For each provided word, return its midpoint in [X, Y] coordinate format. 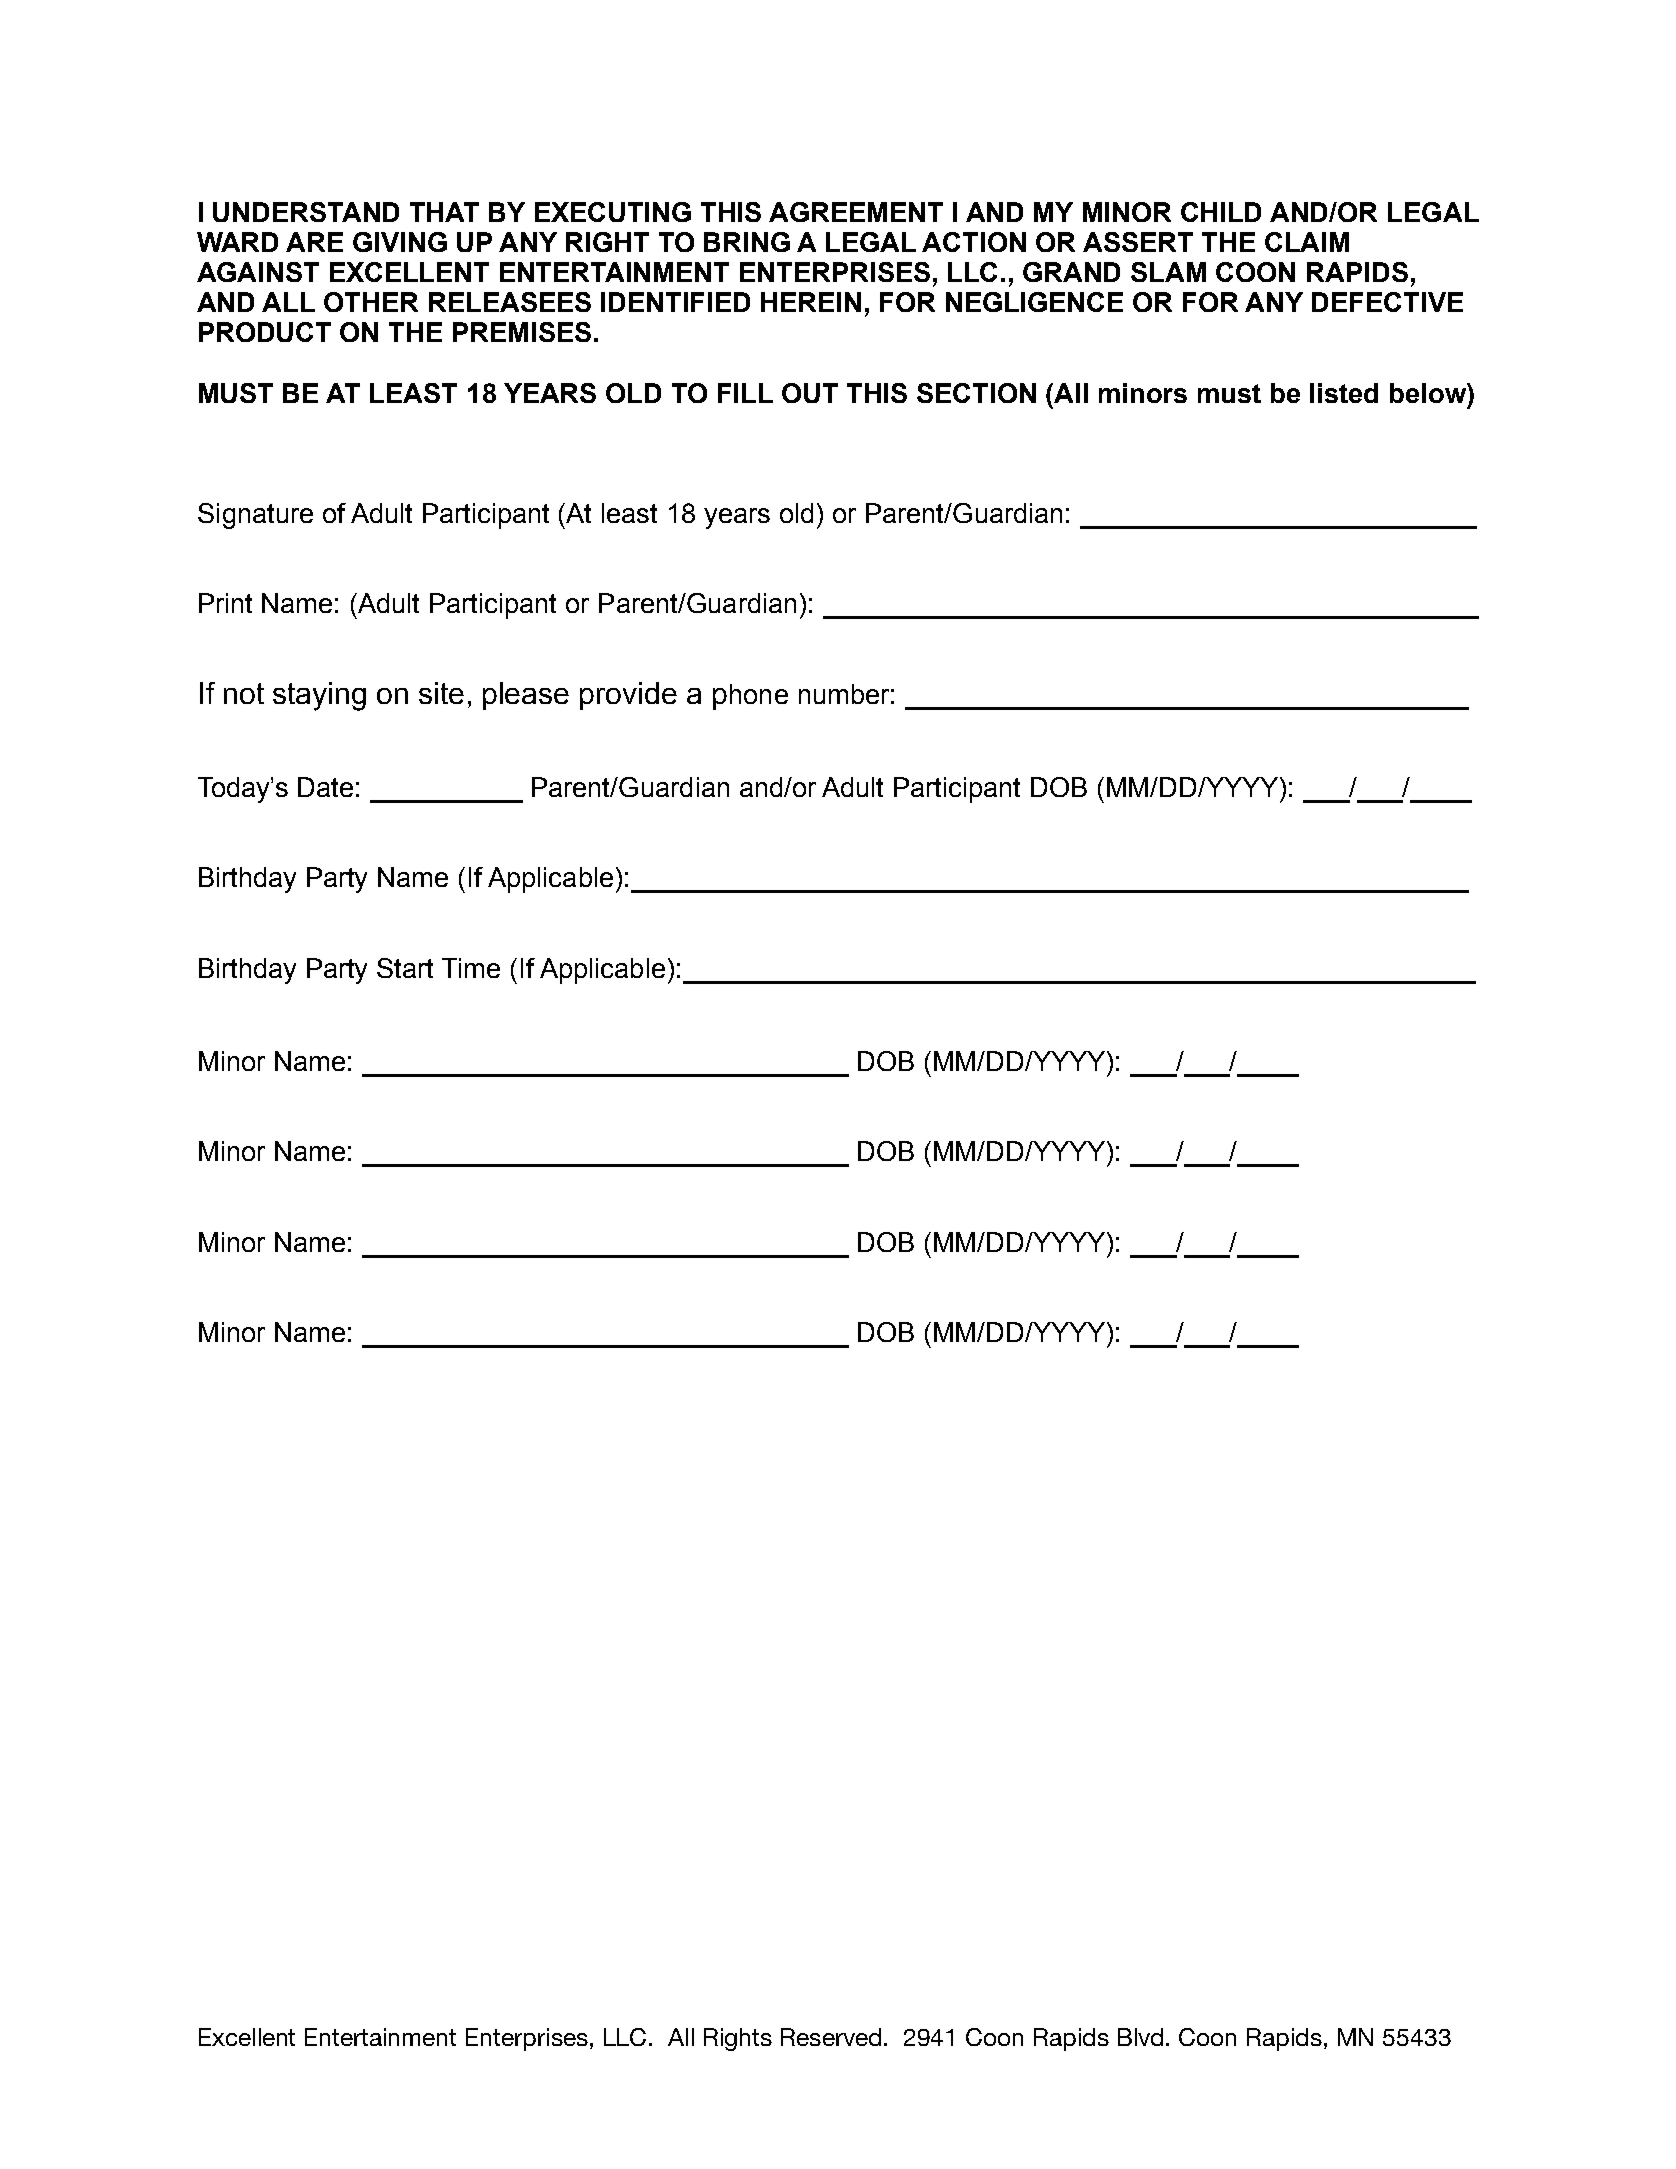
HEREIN [811, 302]
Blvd [1140, 2037]
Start [405, 968]
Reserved [831, 2037]
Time [471, 968]
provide [628, 696]
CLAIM [1307, 242]
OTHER [371, 302]
